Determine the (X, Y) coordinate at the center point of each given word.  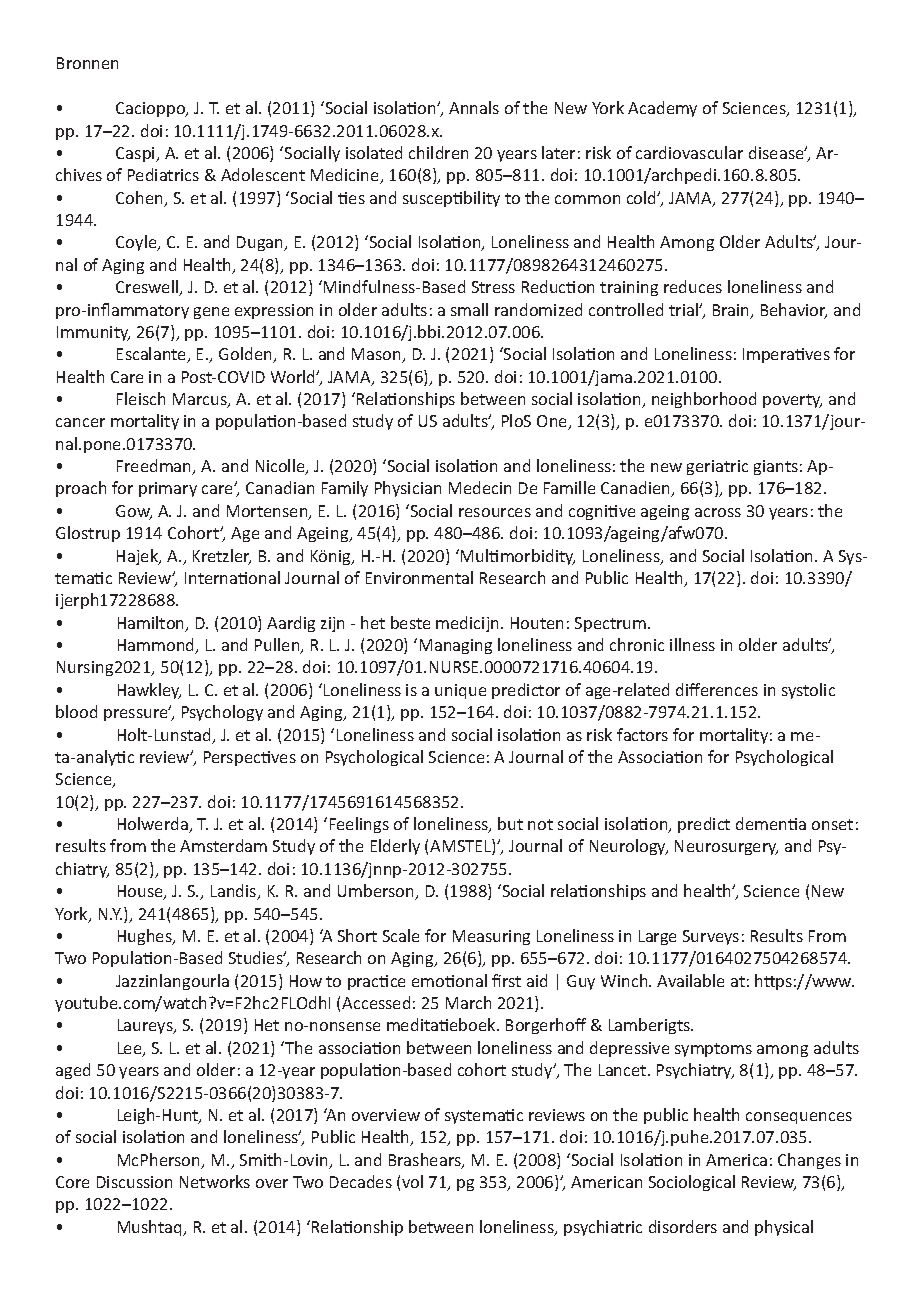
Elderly (395, 847)
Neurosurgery (726, 847)
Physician (408, 489)
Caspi (136, 154)
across (718, 512)
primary (168, 489)
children (438, 152)
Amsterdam (223, 845)
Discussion (134, 1182)
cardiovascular (689, 152)
